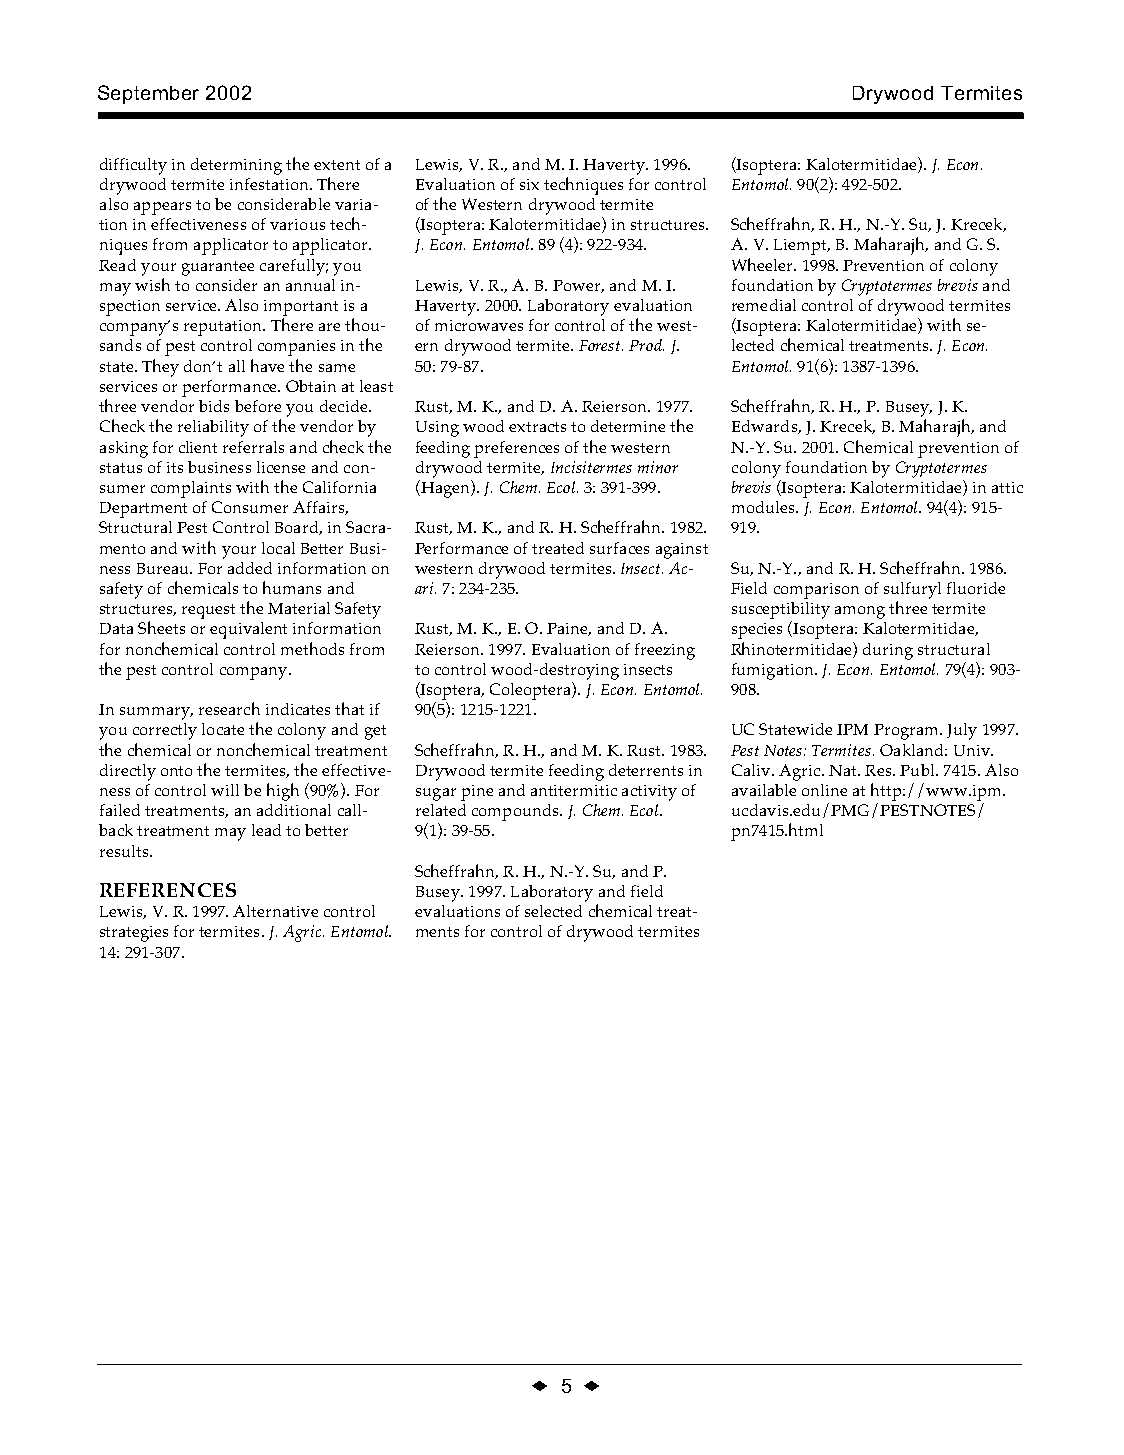 This screenshot has height=1455, width=1124. Describe the element at coordinates (529, 184) in the screenshot. I see `six` at that location.
